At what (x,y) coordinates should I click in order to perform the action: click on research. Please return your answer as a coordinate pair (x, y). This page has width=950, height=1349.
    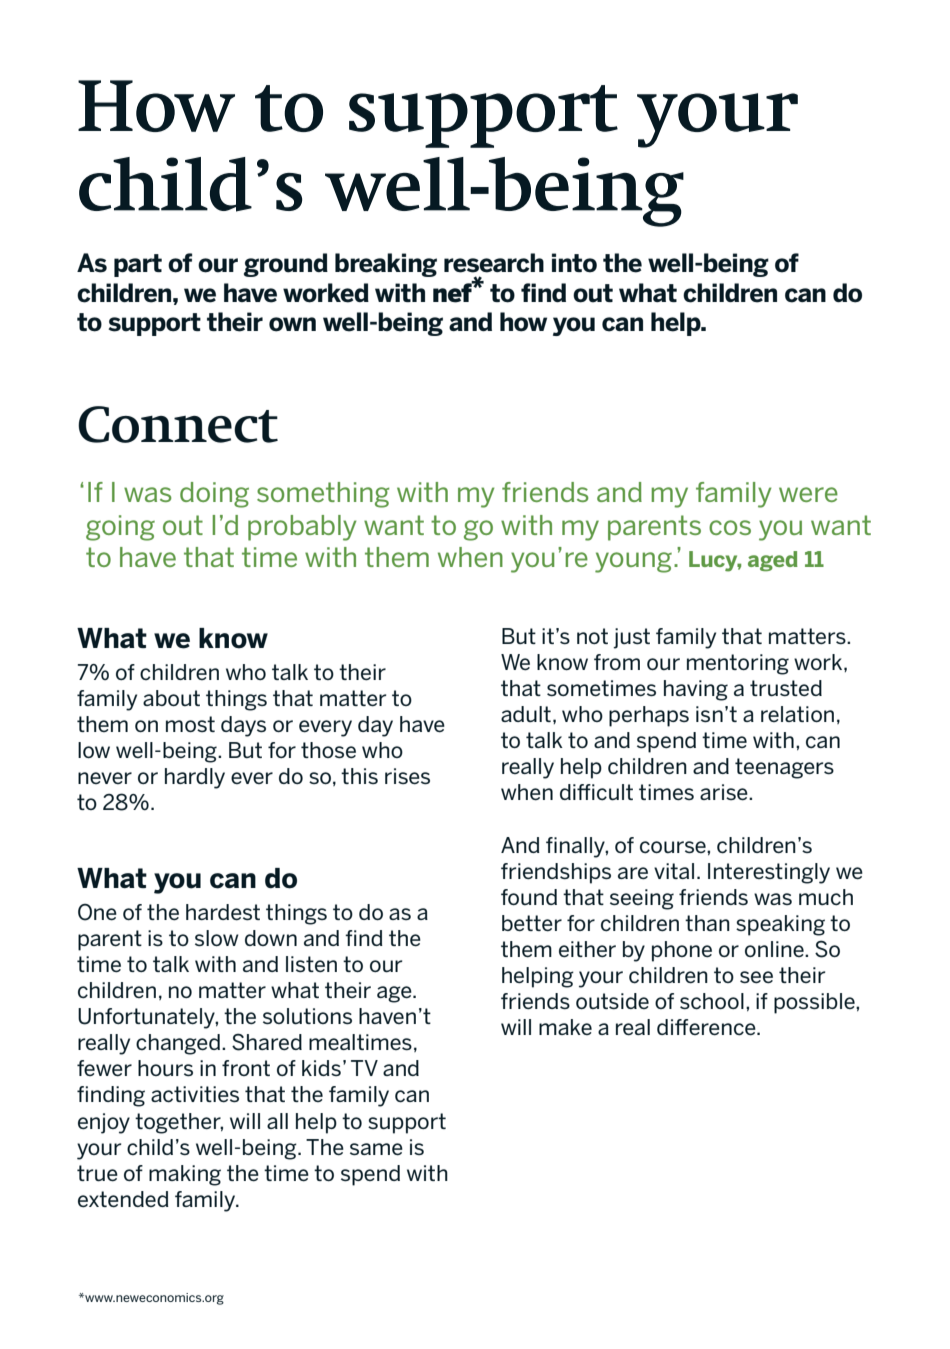
    Looking at the image, I should click on (494, 263).
